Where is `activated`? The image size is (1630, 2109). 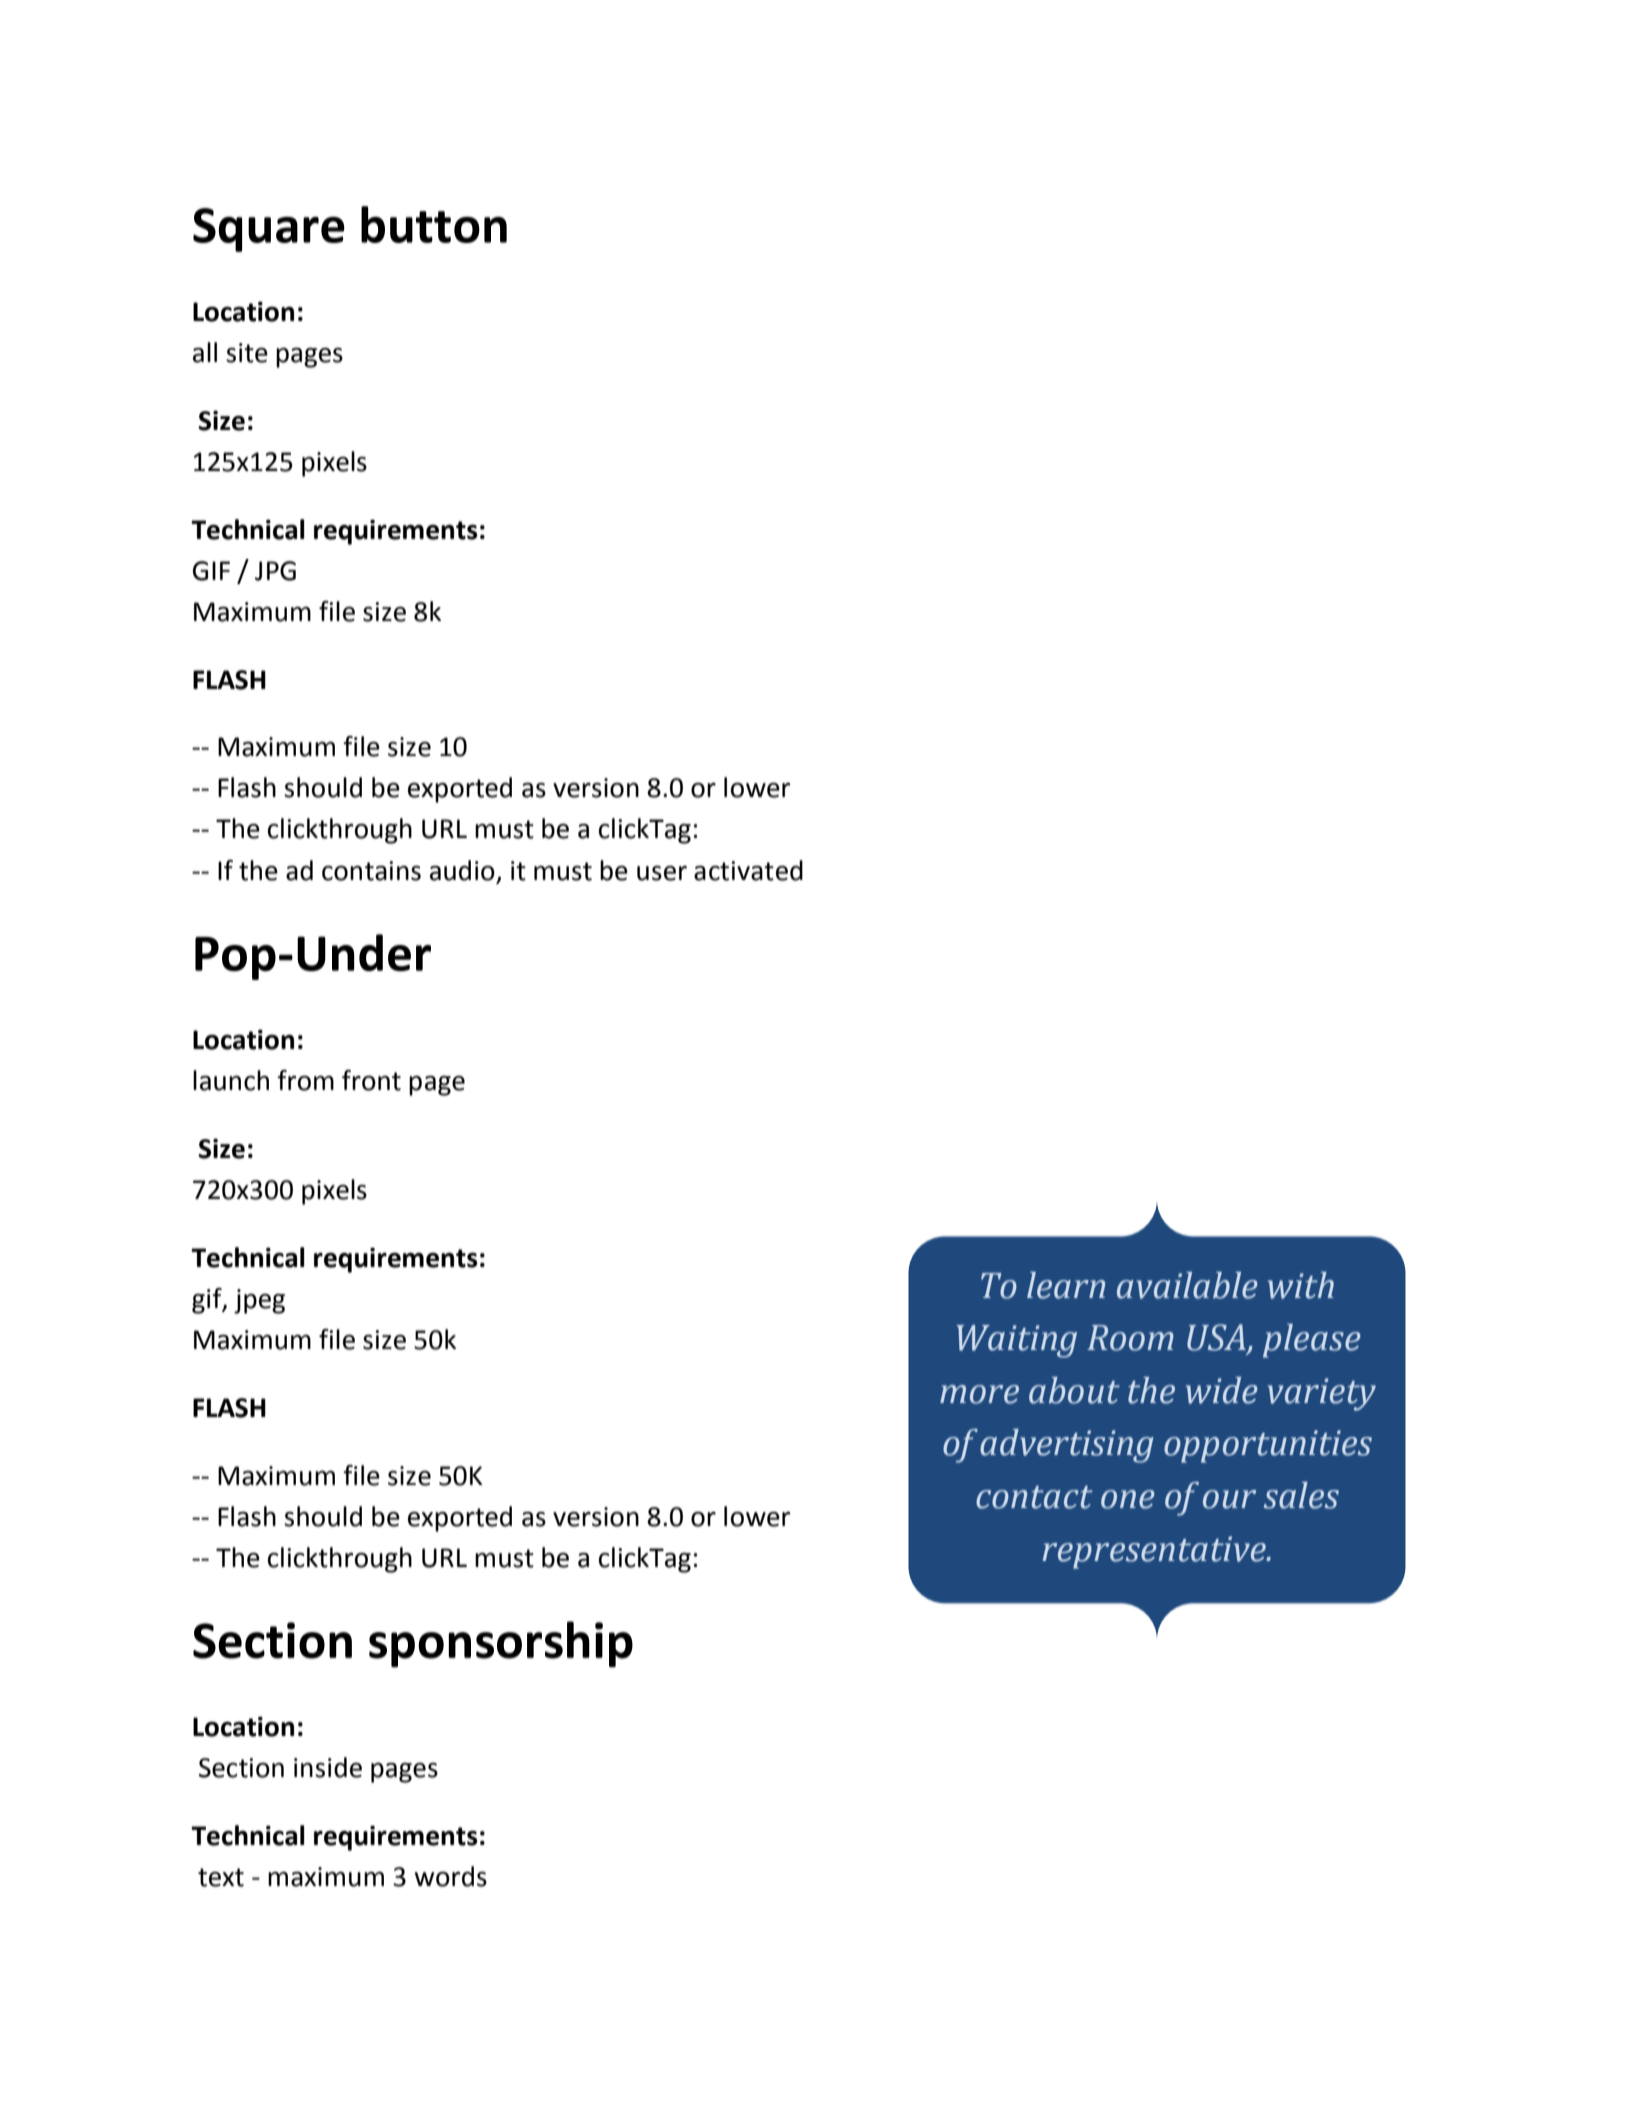 activated is located at coordinates (748, 870).
